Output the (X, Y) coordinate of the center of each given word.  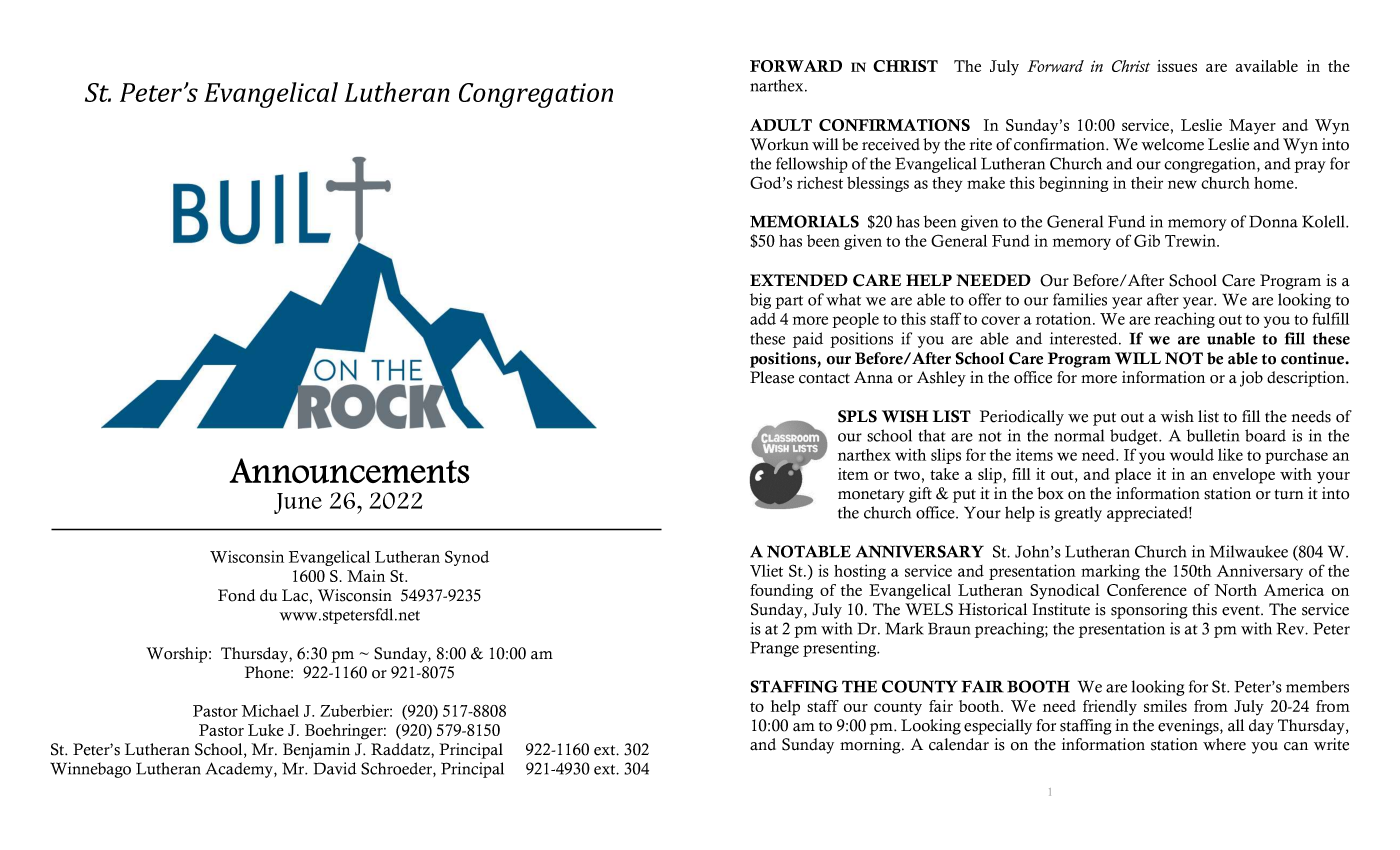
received (891, 144)
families (1080, 299)
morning (871, 746)
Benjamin (316, 751)
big (760, 301)
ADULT (781, 125)
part (789, 302)
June (298, 503)
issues (1177, 66)
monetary (871, 496)
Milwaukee (1248, 551)
